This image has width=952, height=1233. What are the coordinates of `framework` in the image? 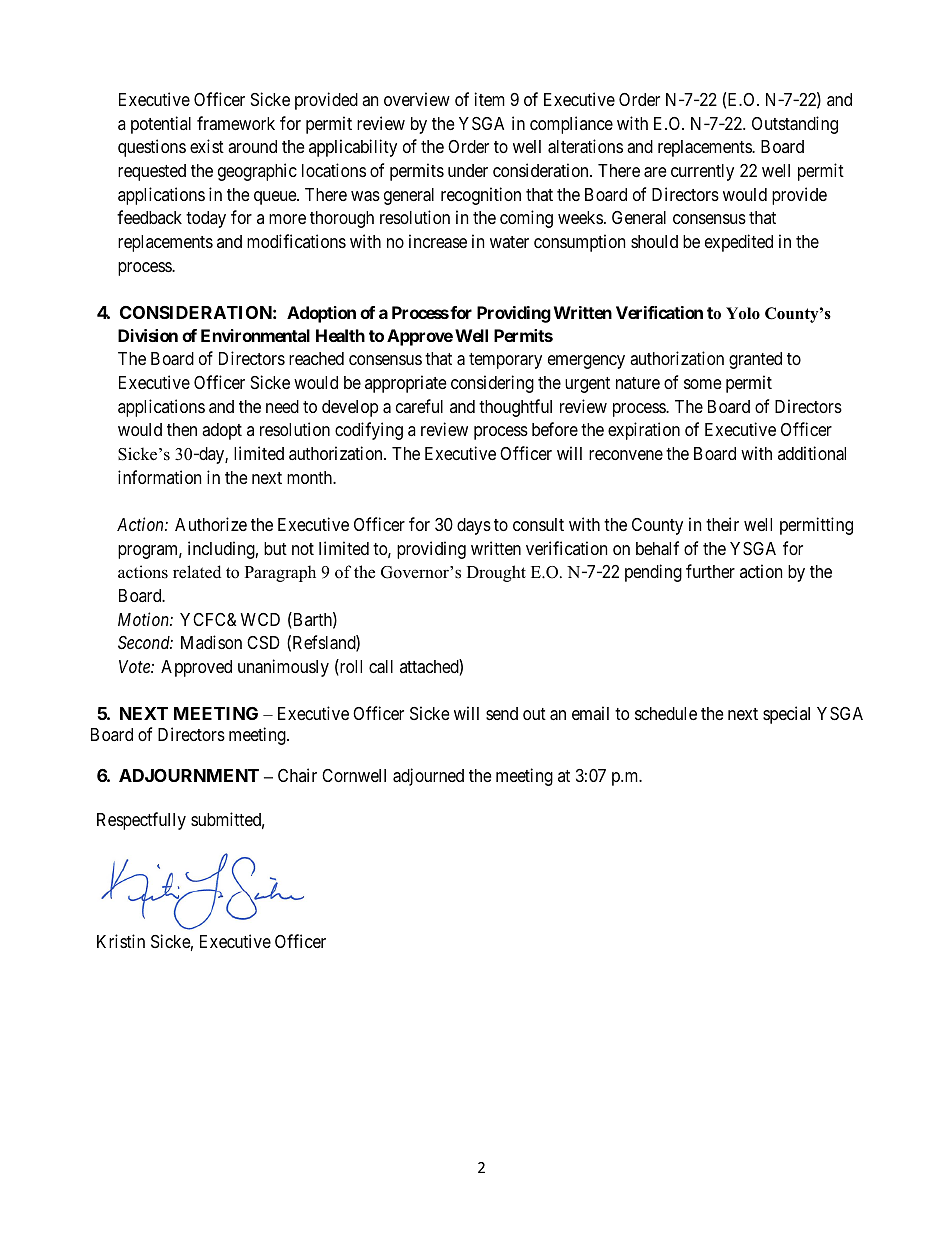 It's located at (236, 123).
